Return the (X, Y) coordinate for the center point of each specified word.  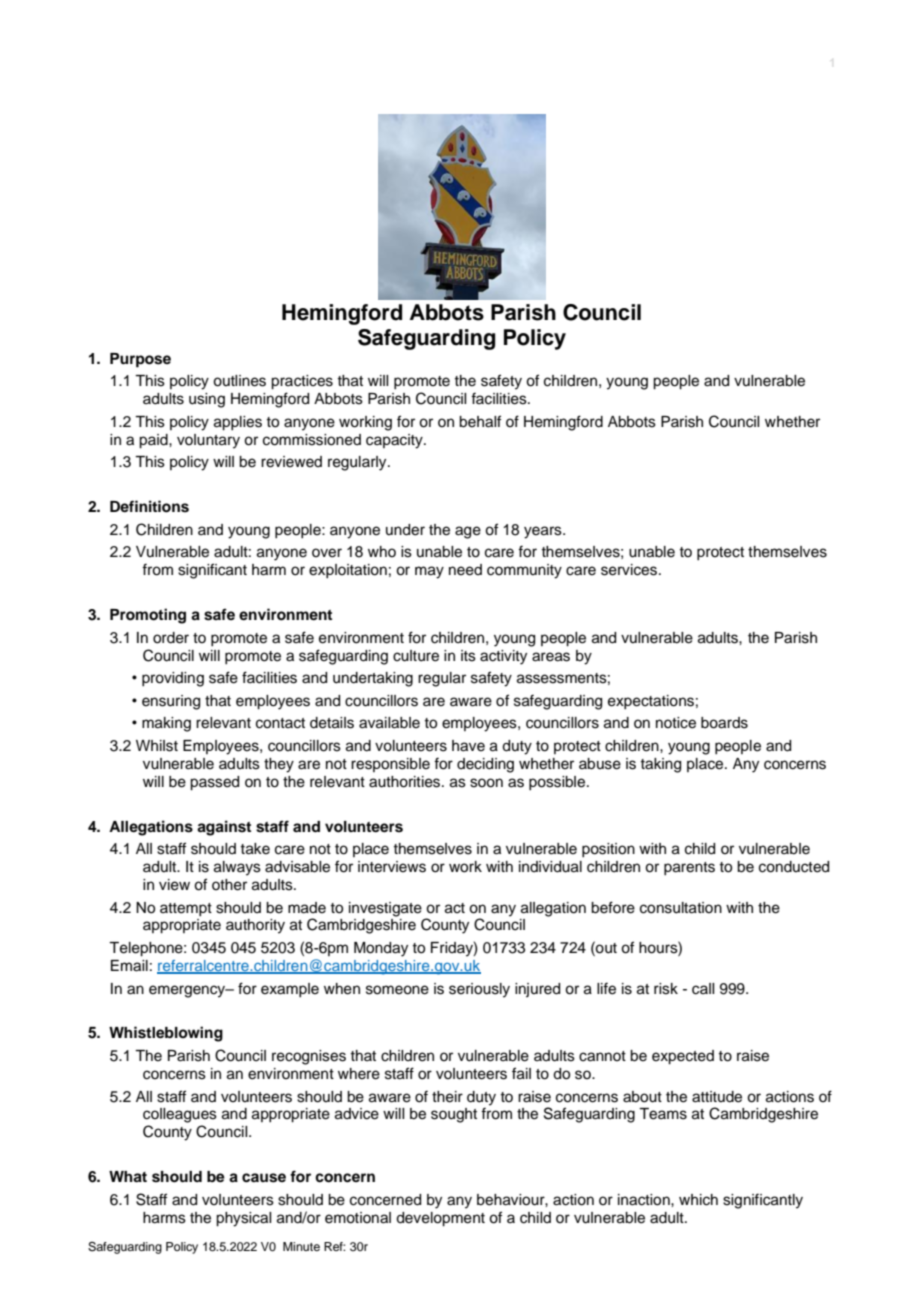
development (440, 1219)
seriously (479, 990)
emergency (188, 991)
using (207, 400)
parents (689, 868)
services (630, 570)
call (703, 989)
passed (214, 783)
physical (243, 1219)
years (544, 532)
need (465, 570)
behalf (480, 421)
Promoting (148, 616)
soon (486, 783)
